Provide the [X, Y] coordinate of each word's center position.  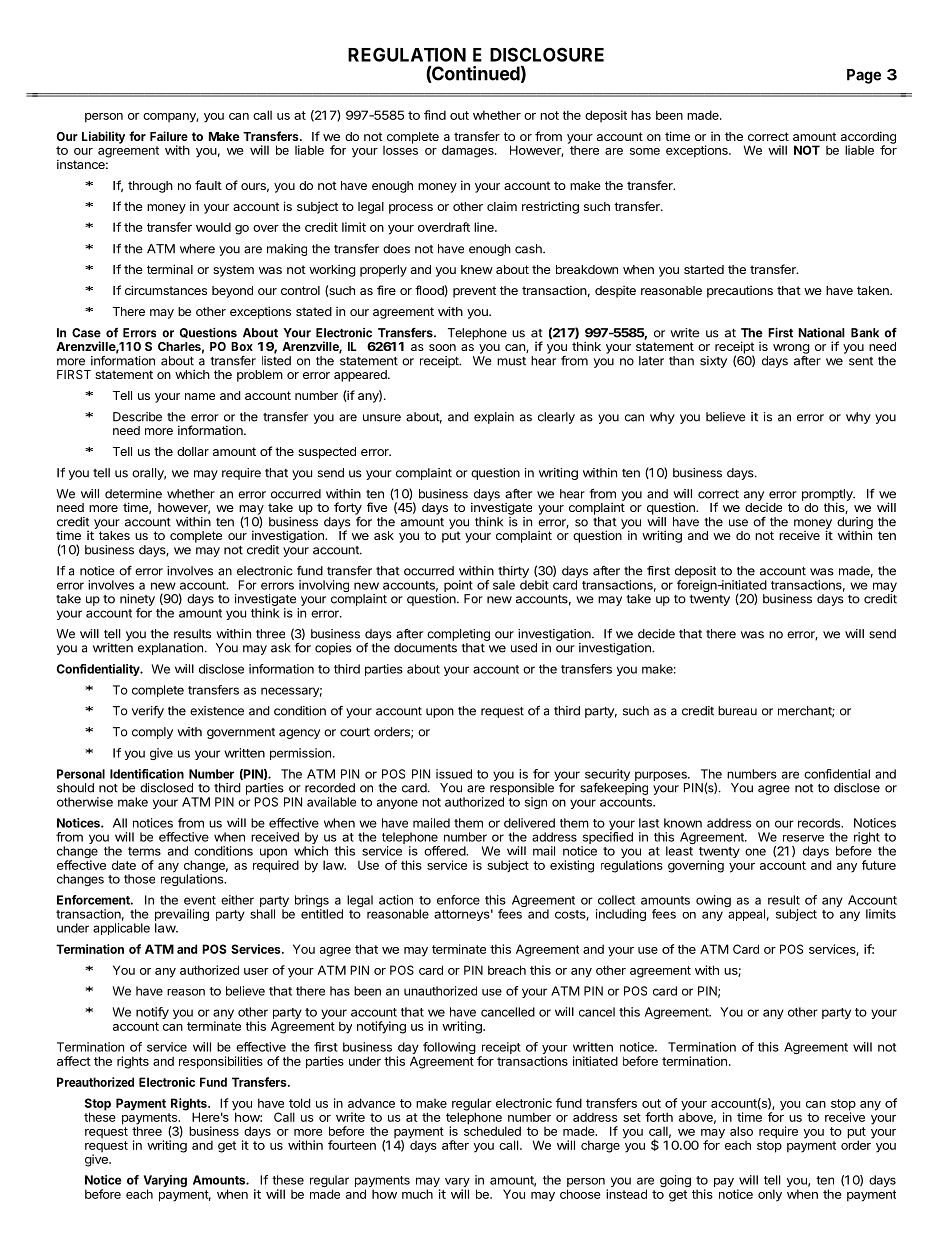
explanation [170, 649]
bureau [737, 711]
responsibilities [221, 1062]
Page [864, 76]
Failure [169, 136]
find [435, 115]
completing [458, 636]
